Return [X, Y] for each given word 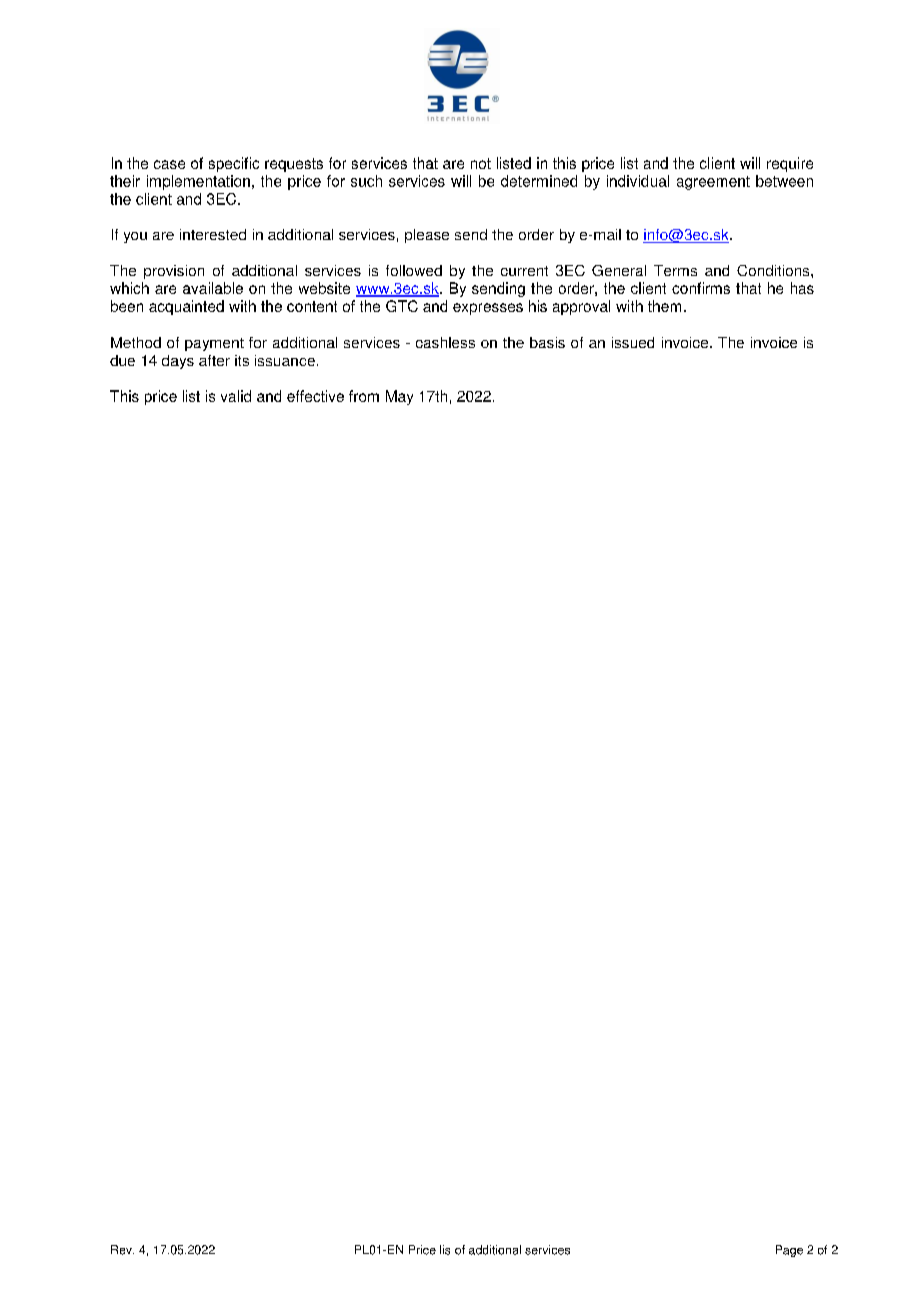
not [481, 163]
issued [633, 342]
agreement [713, 183]
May [399, 397]
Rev [122, 1250]
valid [236, 396]
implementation [198, 182]
